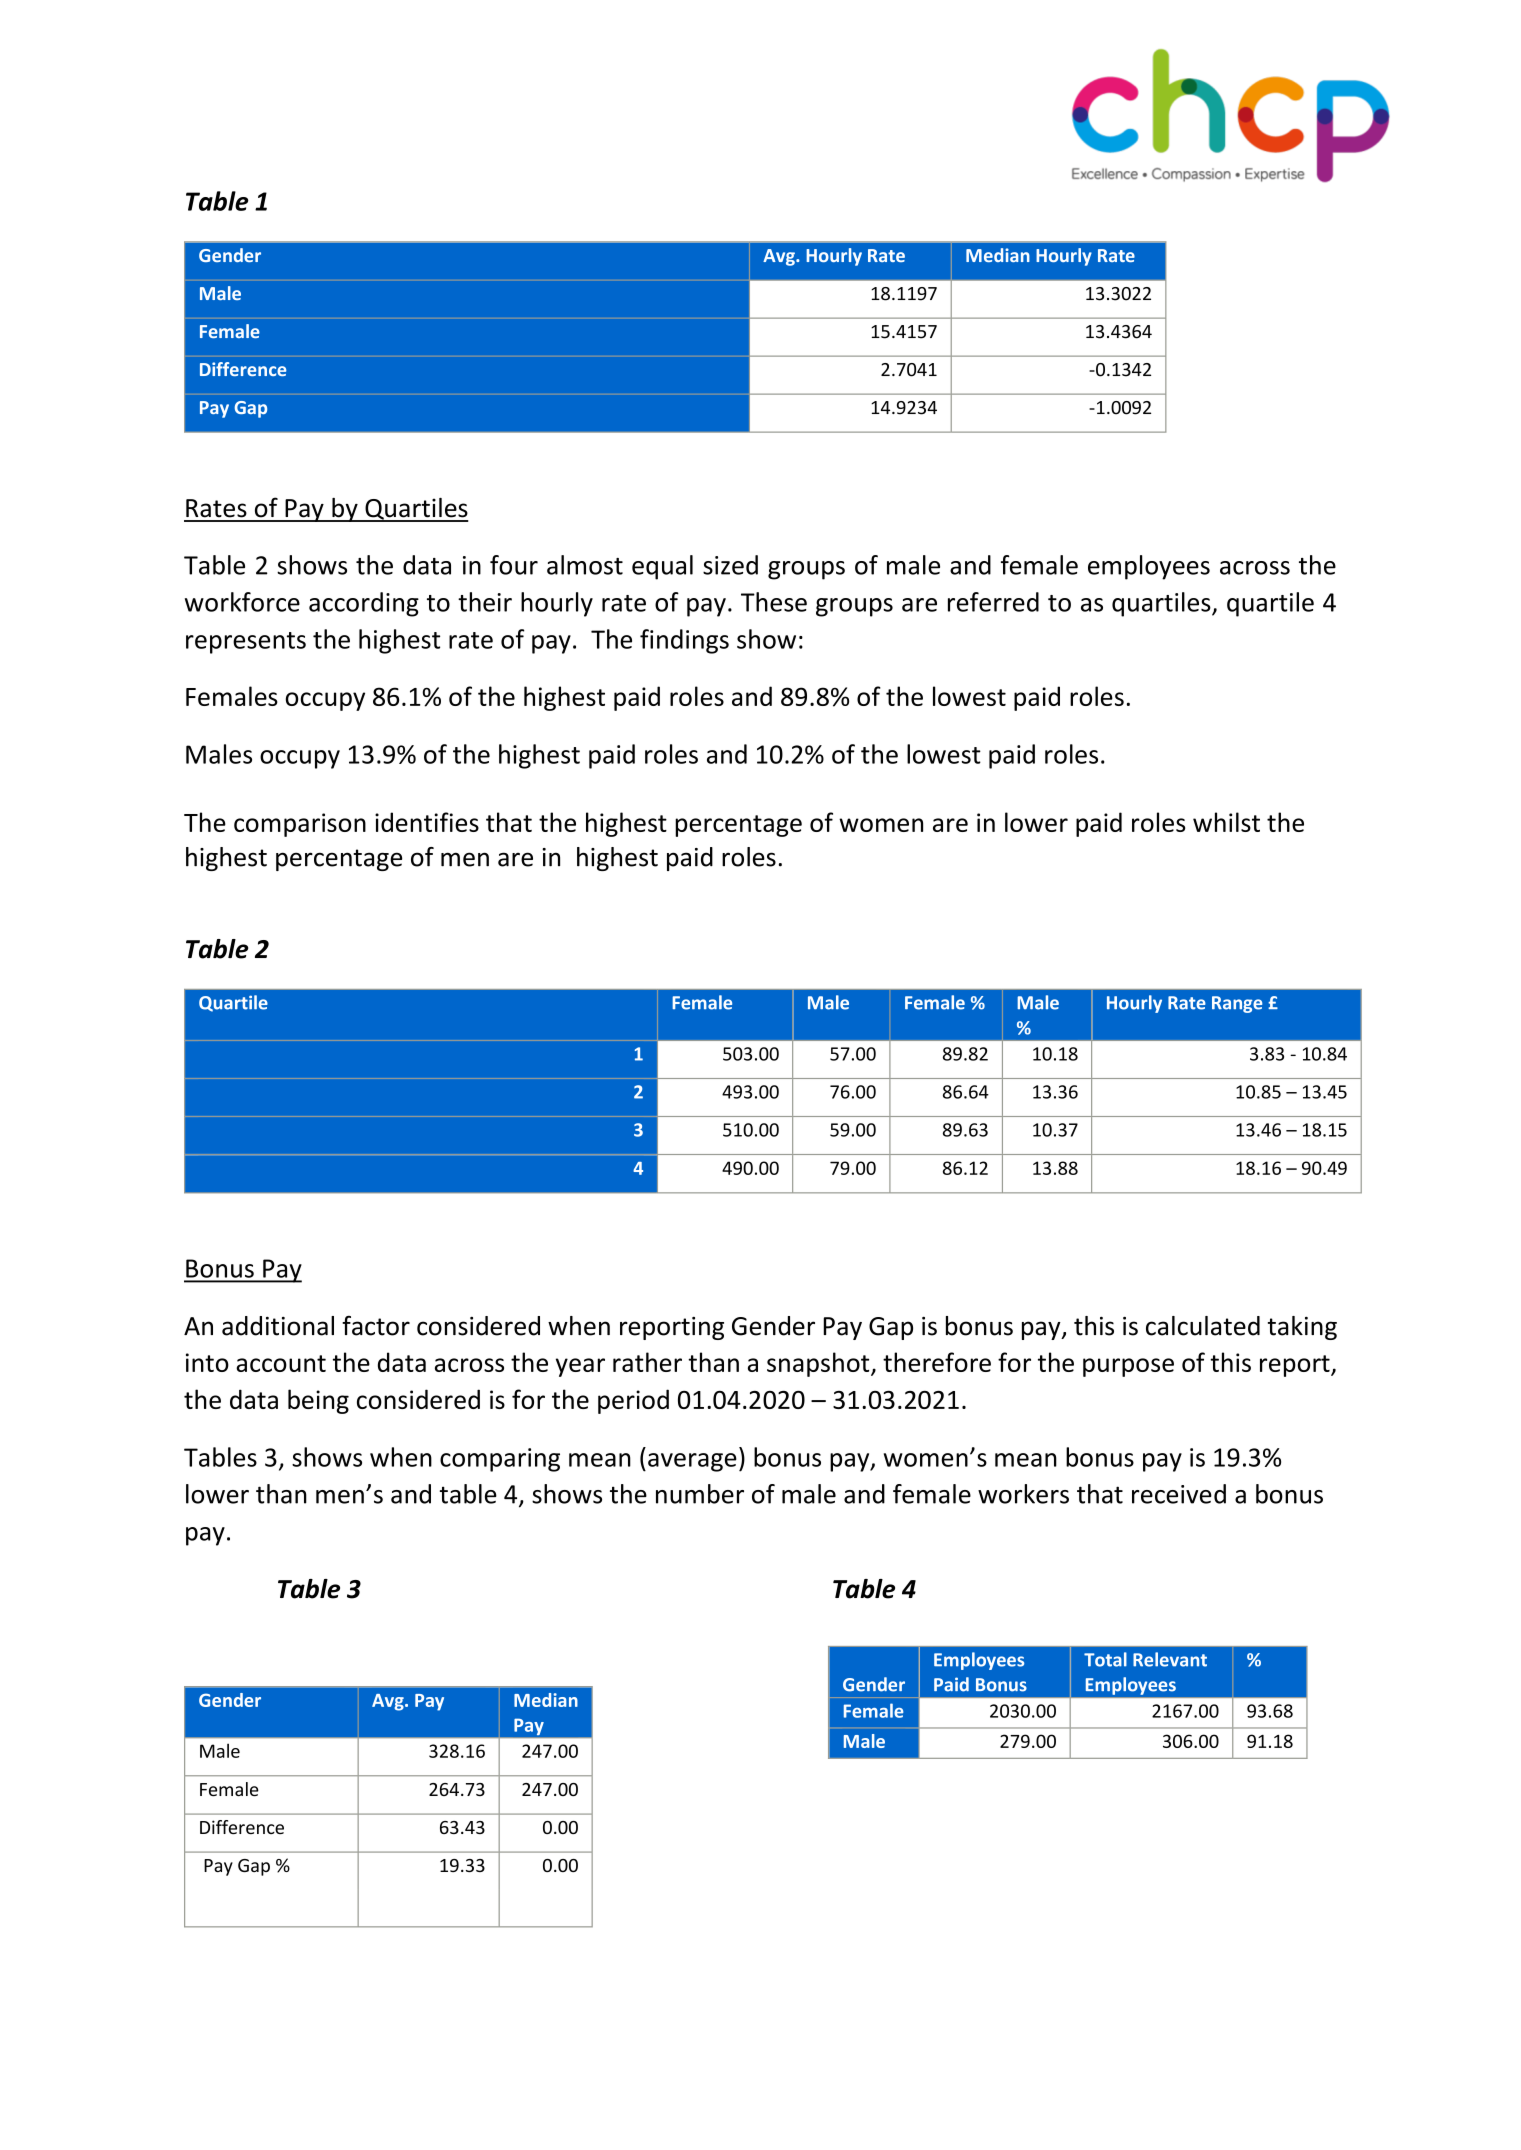 This screenshot has height=2150, width=1521. What do you see at coordinates (774, 602) in the screenshot?
I see `These` at bounding box center [774, 602].
